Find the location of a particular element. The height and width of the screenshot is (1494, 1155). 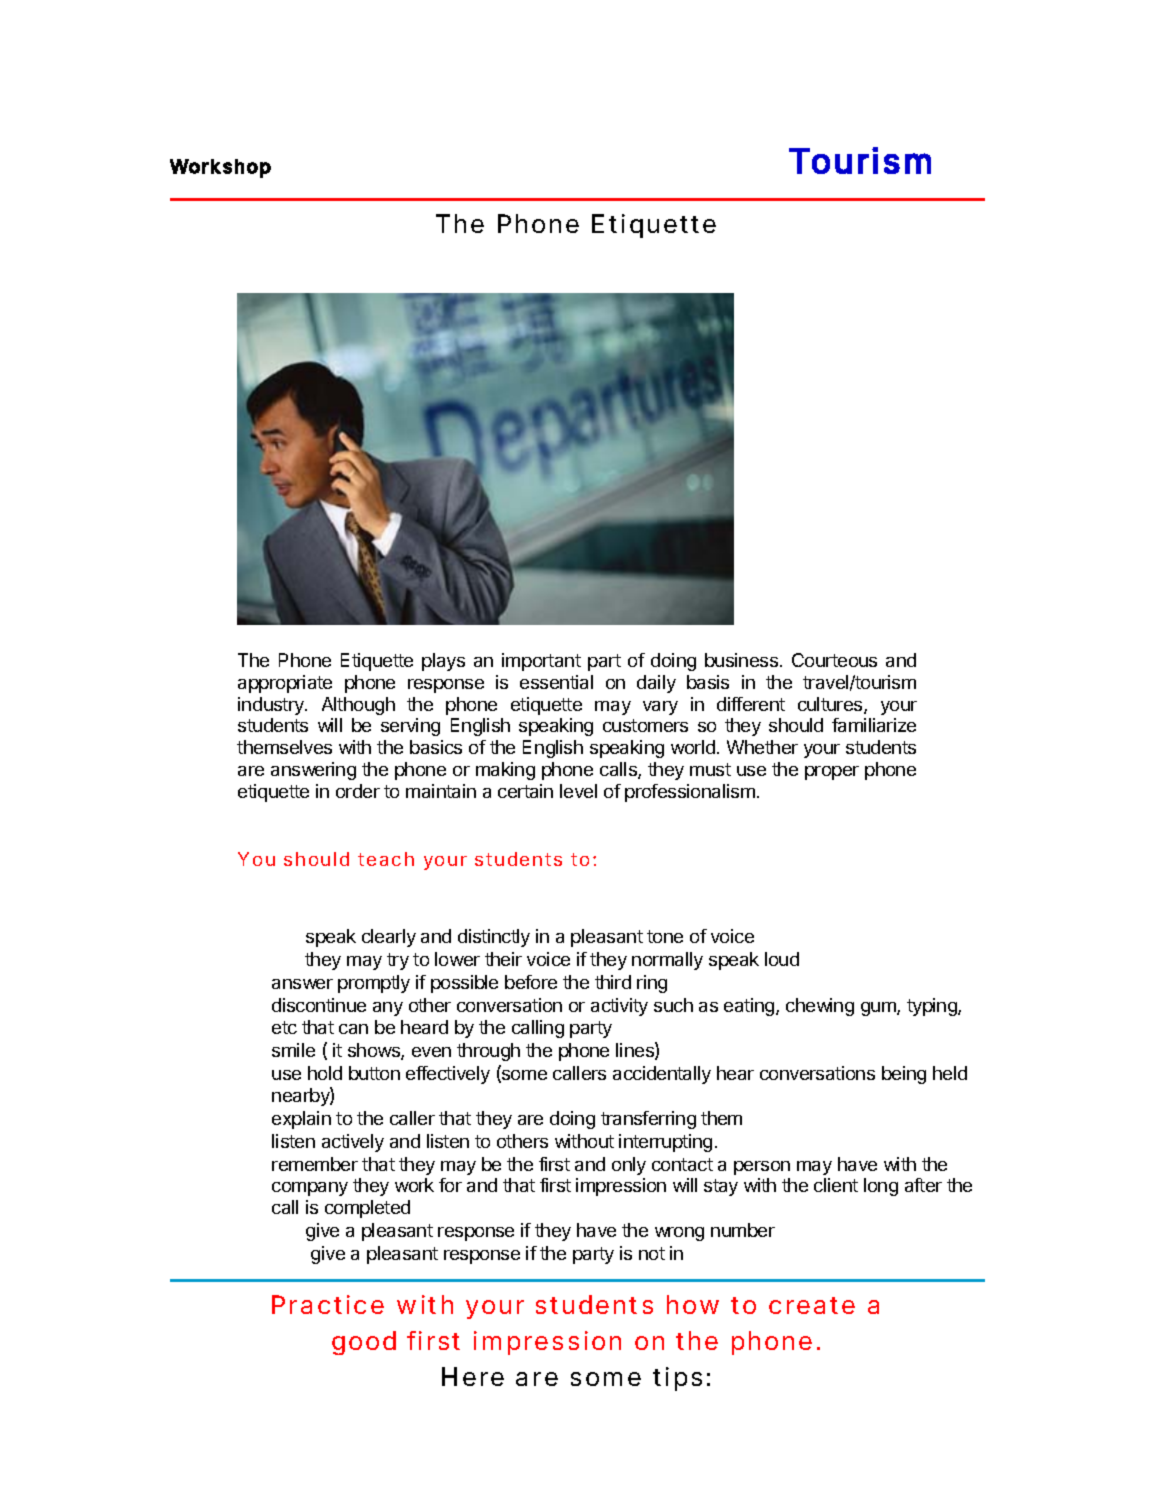

only is located at coordinates (629, 1166).
